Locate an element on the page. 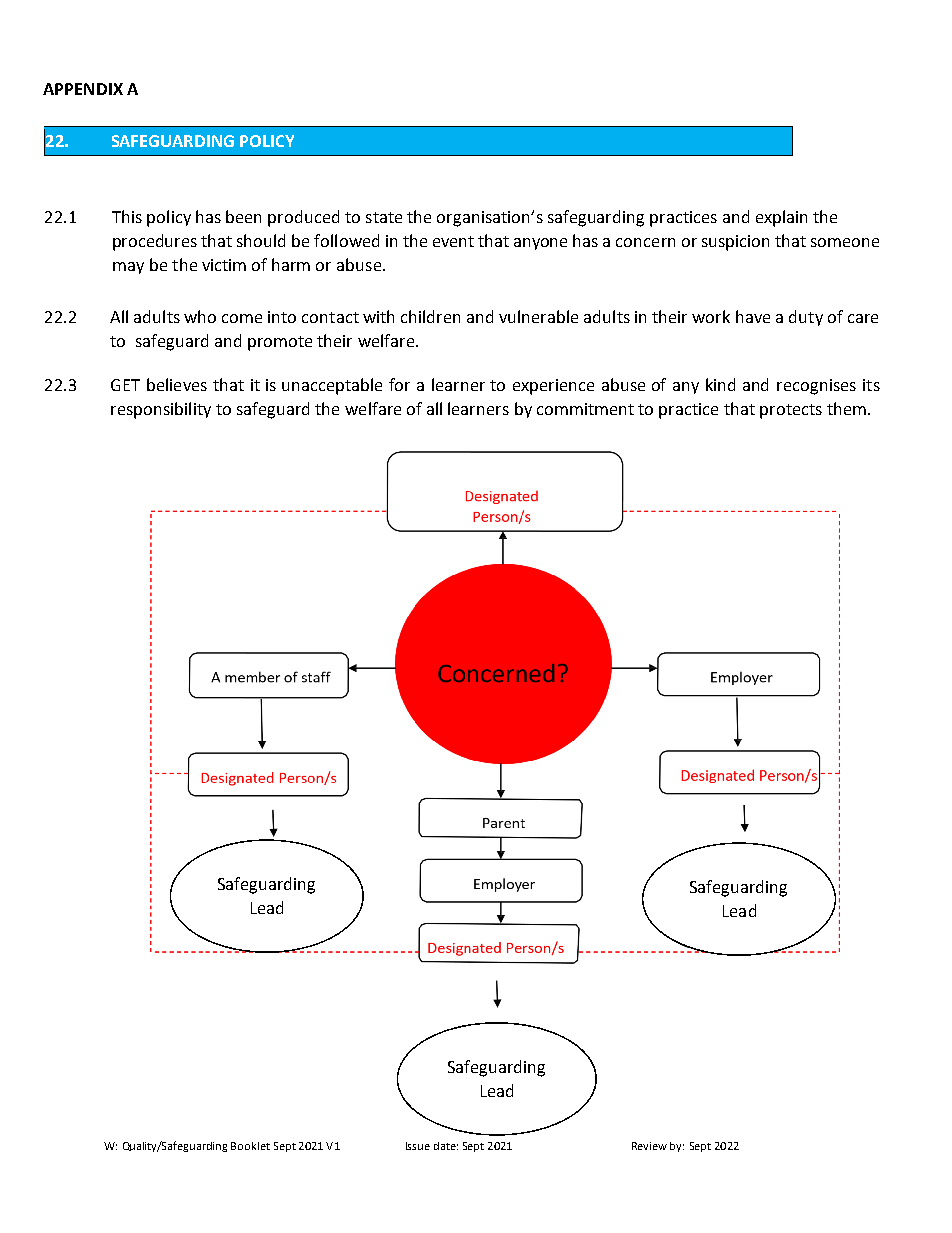 Image resolution: width=952 pixels, height=1233 pixels. state is located at coordinates (384, 217).
